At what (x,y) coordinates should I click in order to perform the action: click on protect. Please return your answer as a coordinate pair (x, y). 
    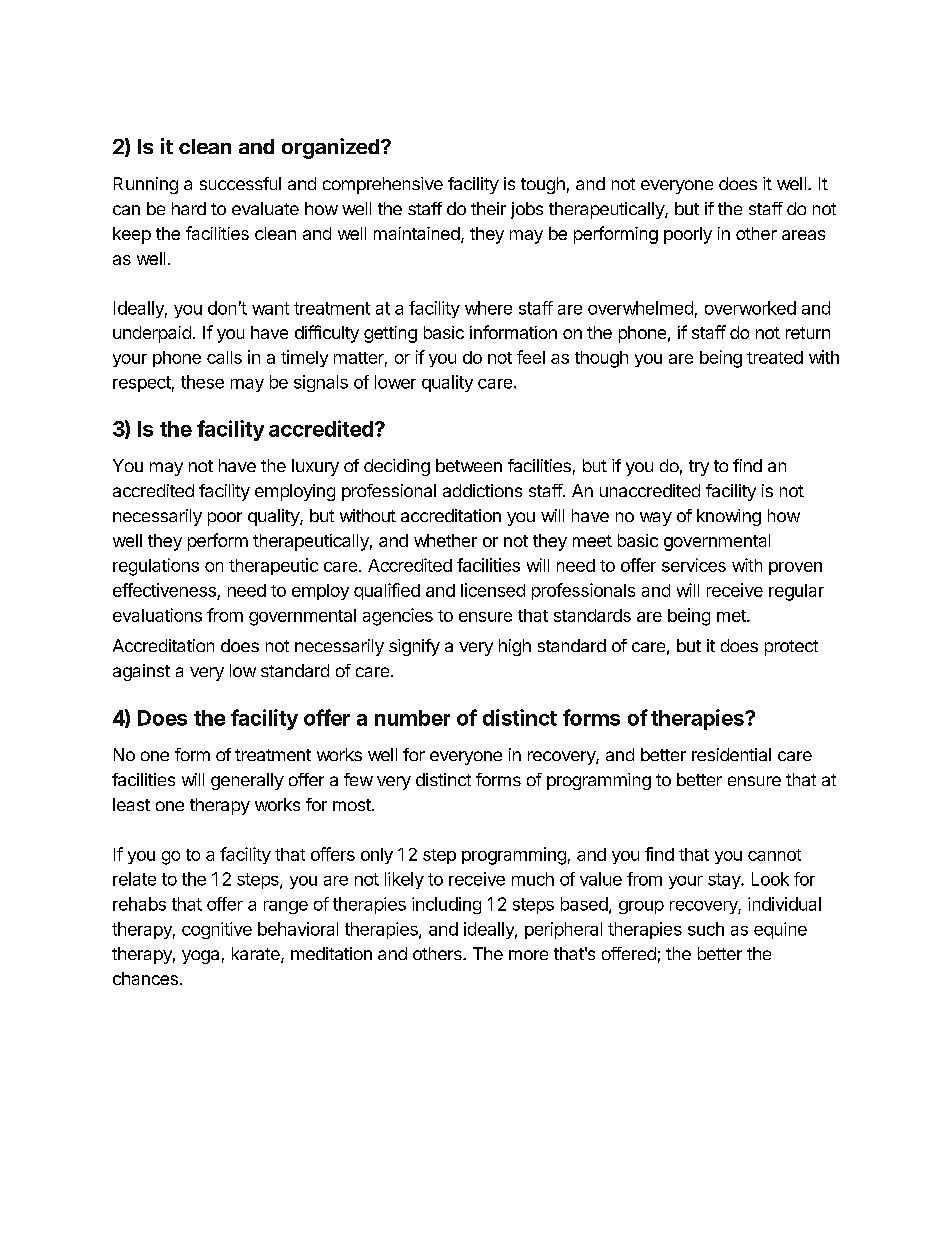
    Looking at the image, I should click on (791, 648).
